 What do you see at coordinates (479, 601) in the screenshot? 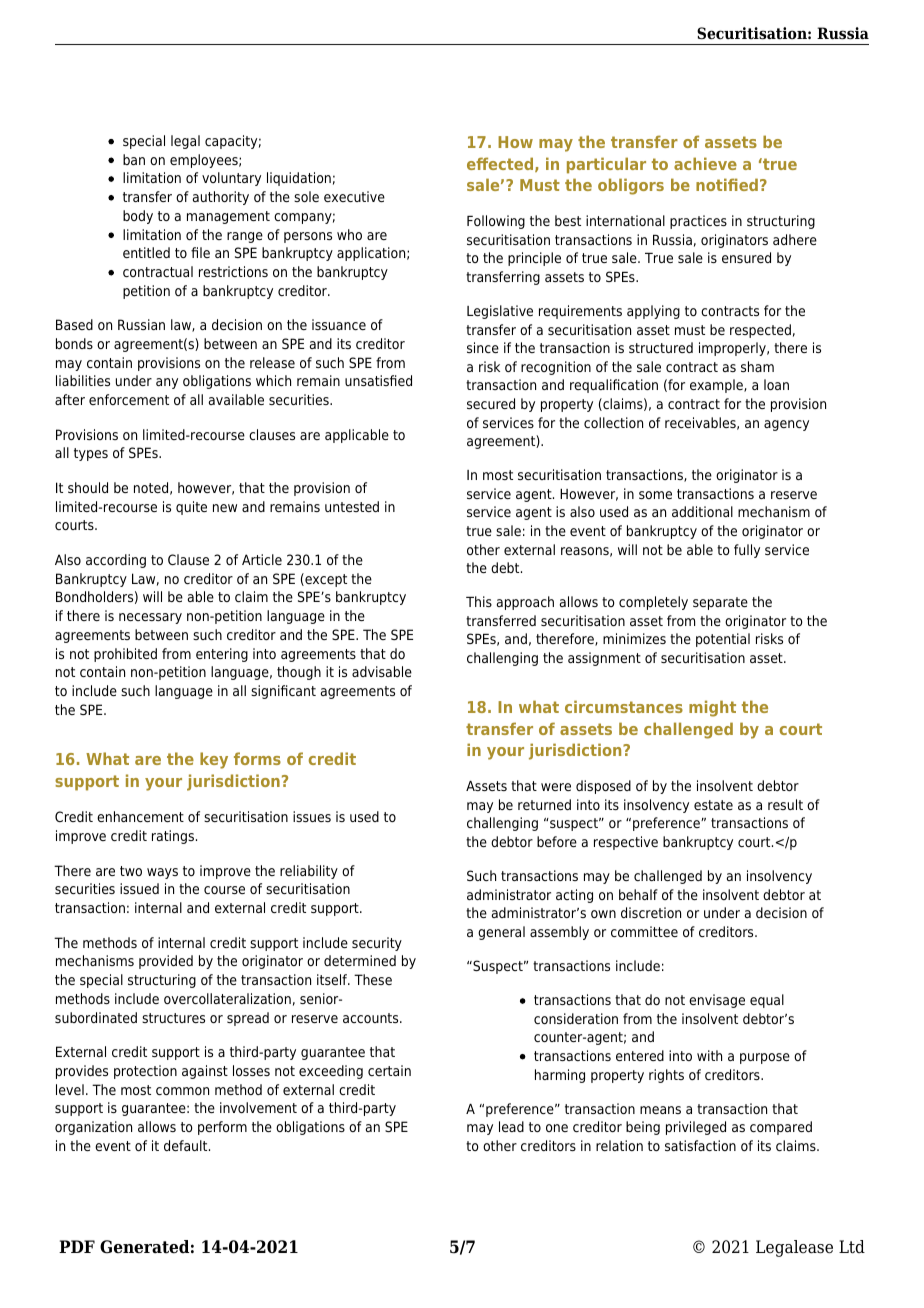
I see `This` at bounding box center [479, 601].
